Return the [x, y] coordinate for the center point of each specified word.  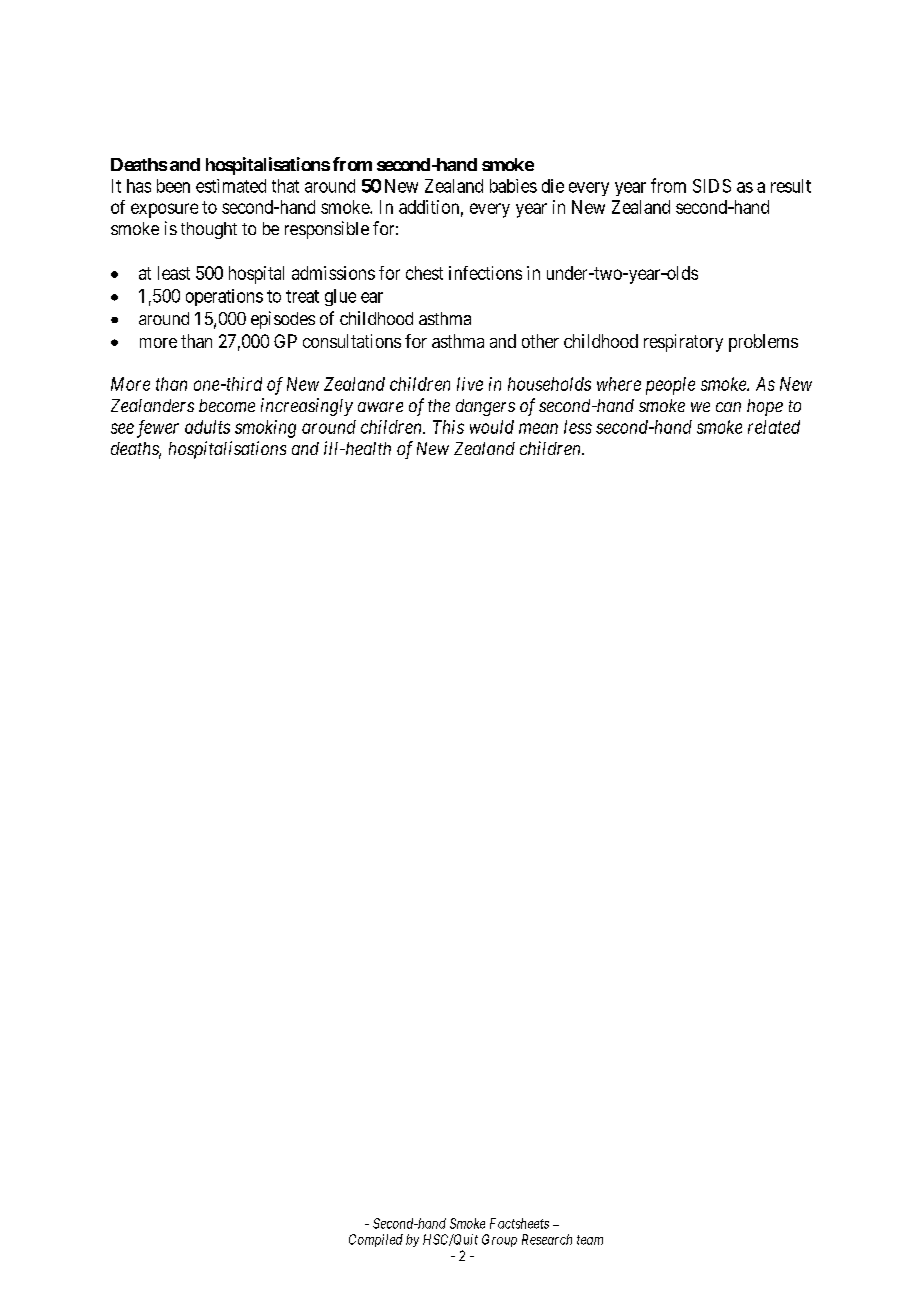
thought [209, 230]
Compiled [376, 1240]
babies [513, 186]
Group [499, 1240]
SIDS [712, 186]
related [774, 427]
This [448, 427]
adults [207, 427]
